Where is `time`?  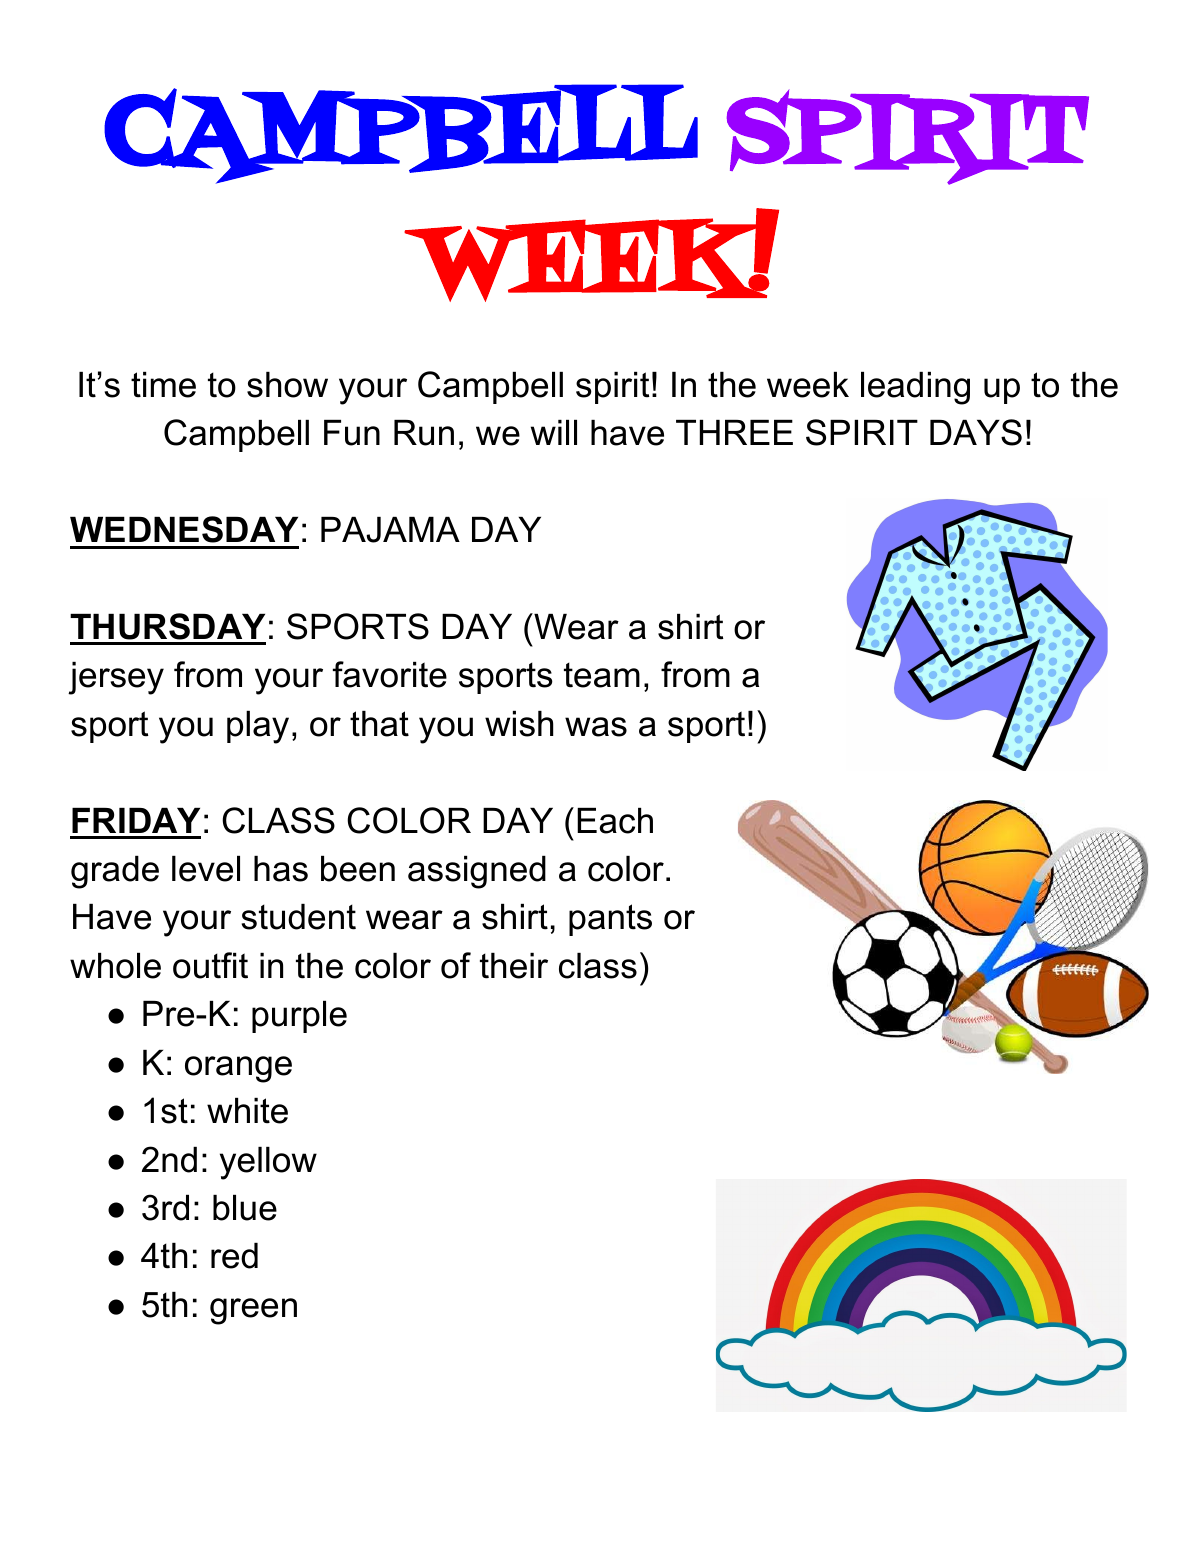
time is located at coordinates (163, 385).
